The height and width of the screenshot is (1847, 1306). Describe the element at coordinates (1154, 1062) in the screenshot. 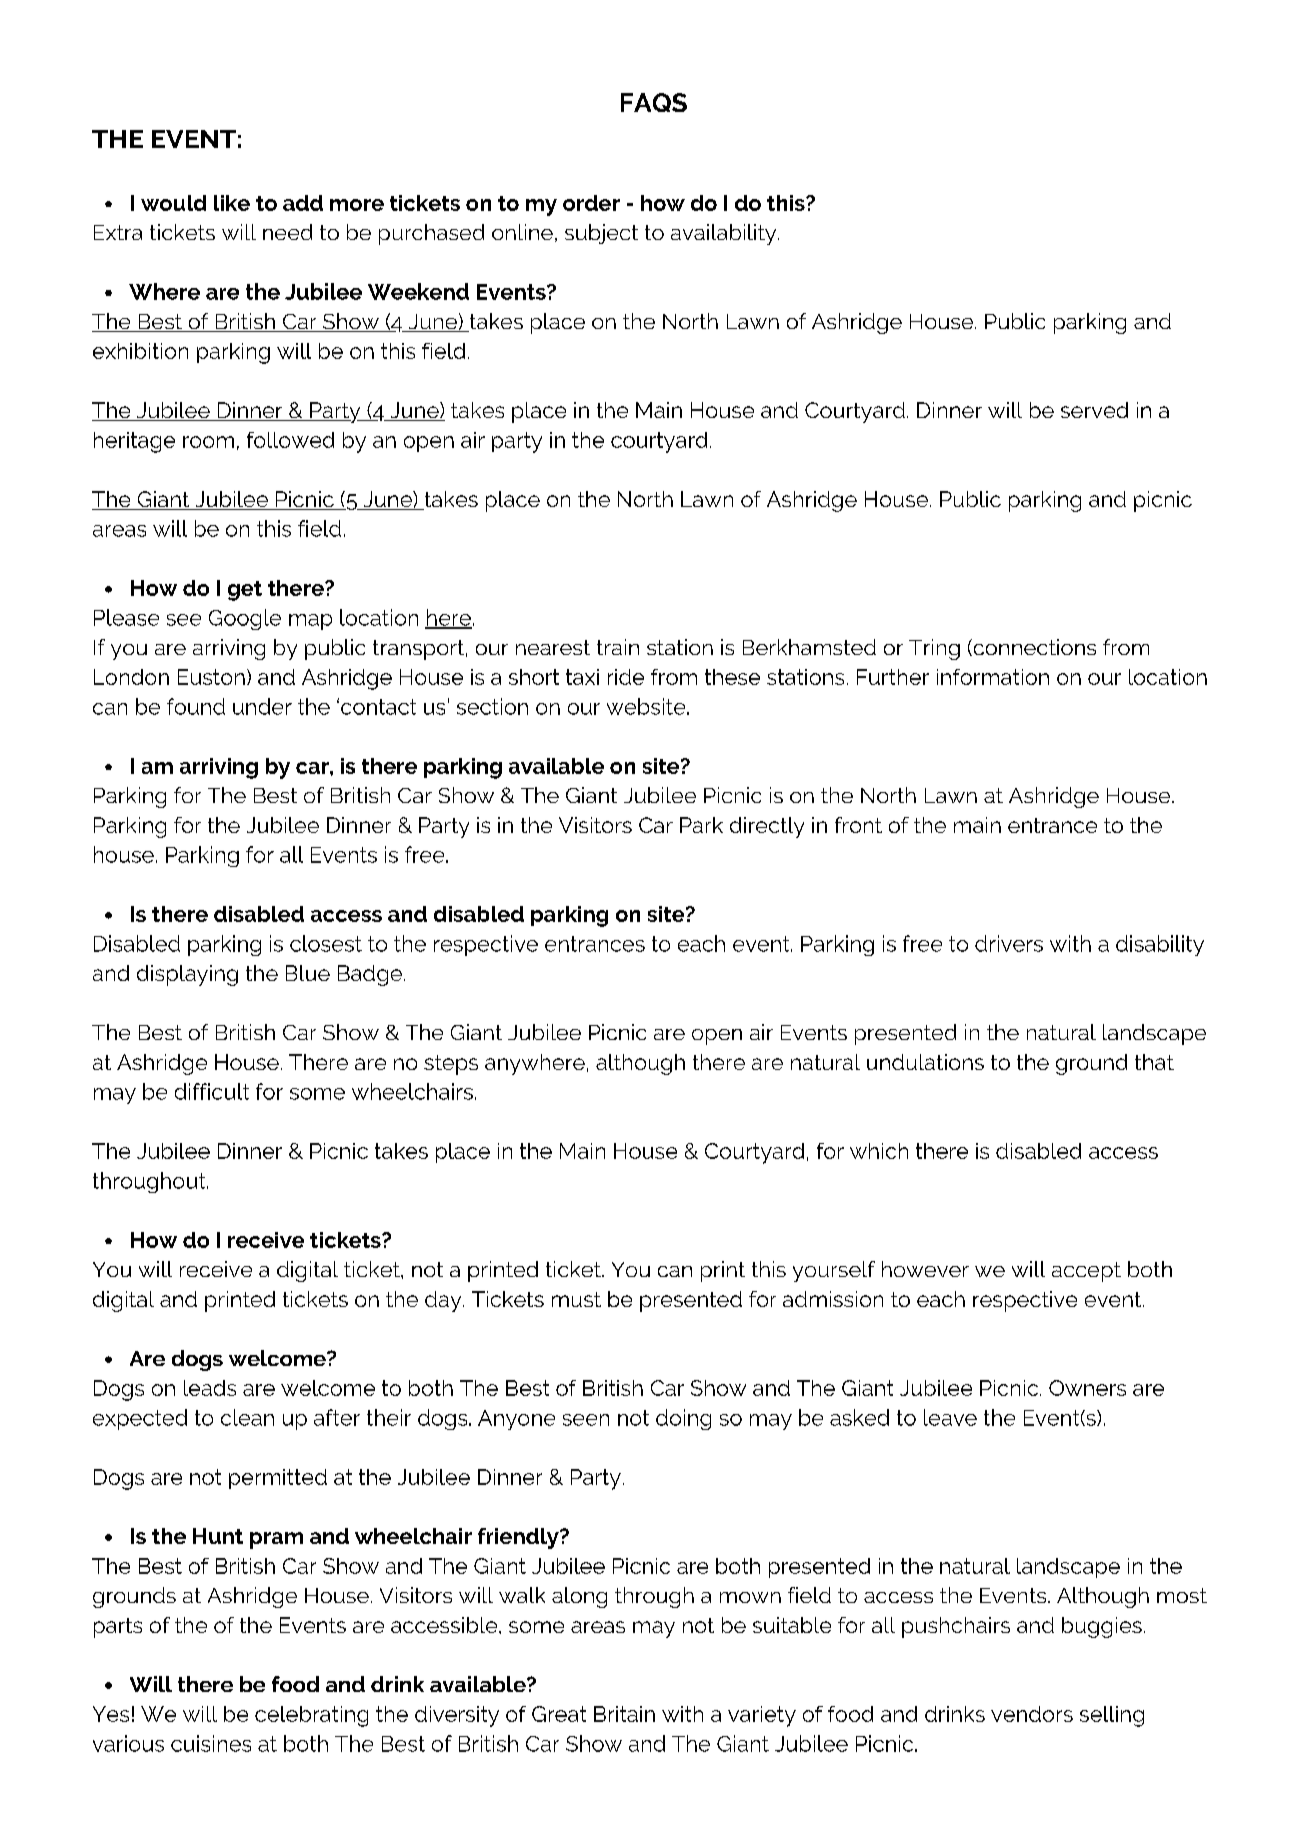

I see `that` at that location.
